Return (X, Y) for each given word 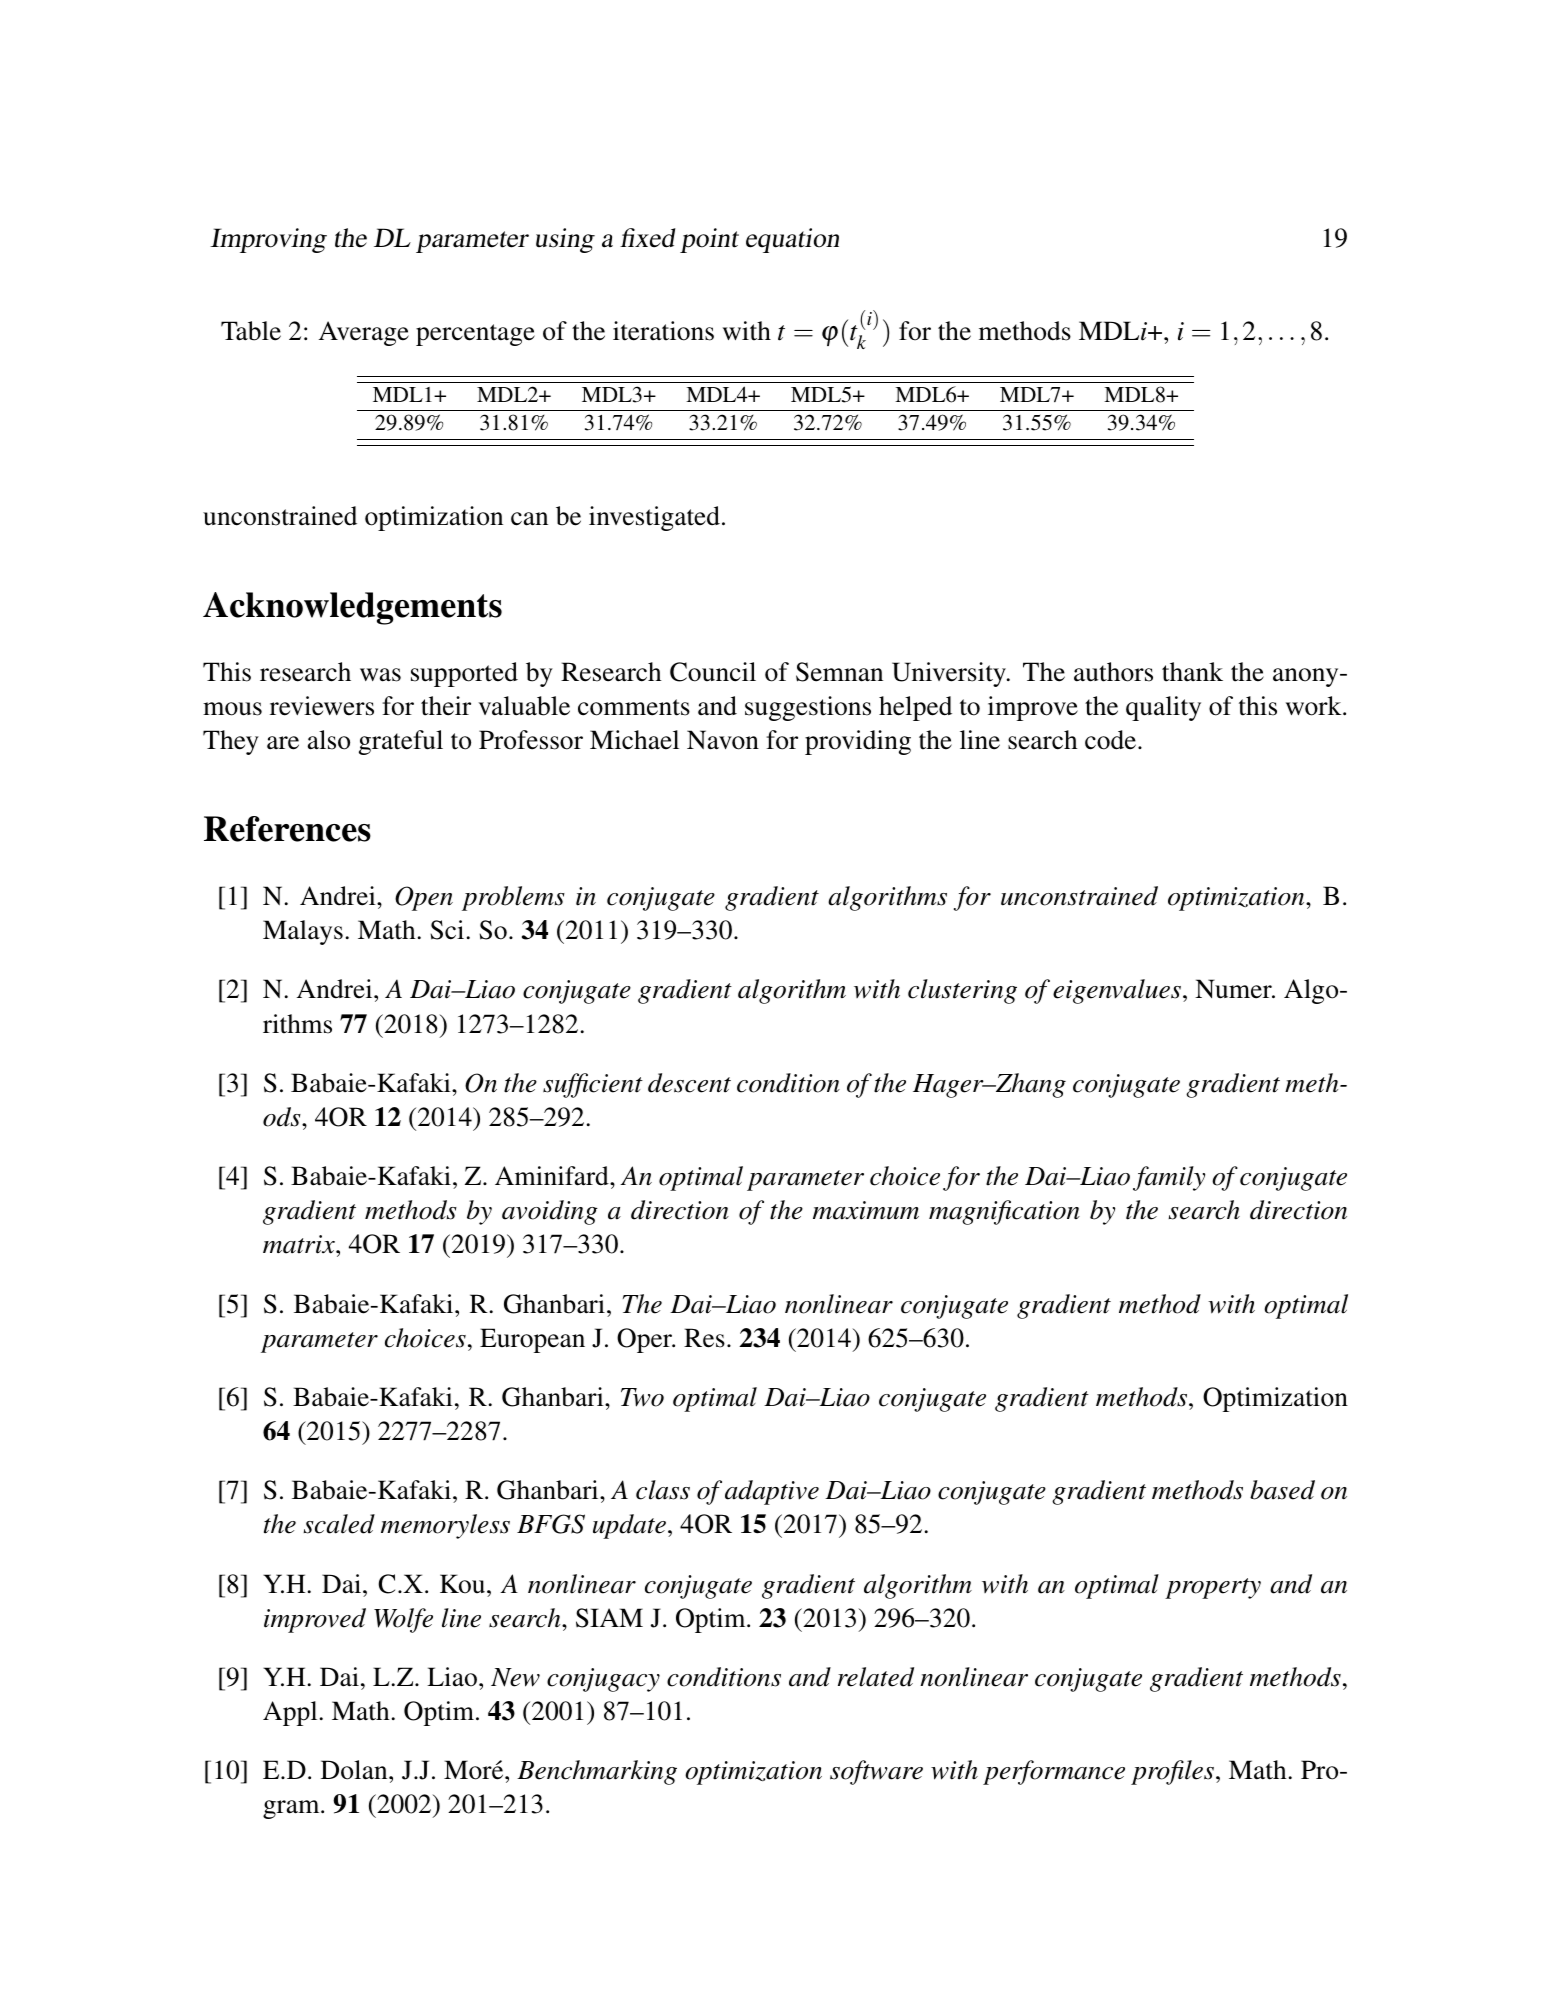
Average (364, 333)
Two (642, 1397)
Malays (303, 932)
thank (1192, 672)
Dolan (355, 1770)
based (1282, 1490)
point (709, 240)
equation (792, 240)
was (380, 675)
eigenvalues (1117, 991)
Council (713, 672)
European (532, 1340)
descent (689, 1083)
